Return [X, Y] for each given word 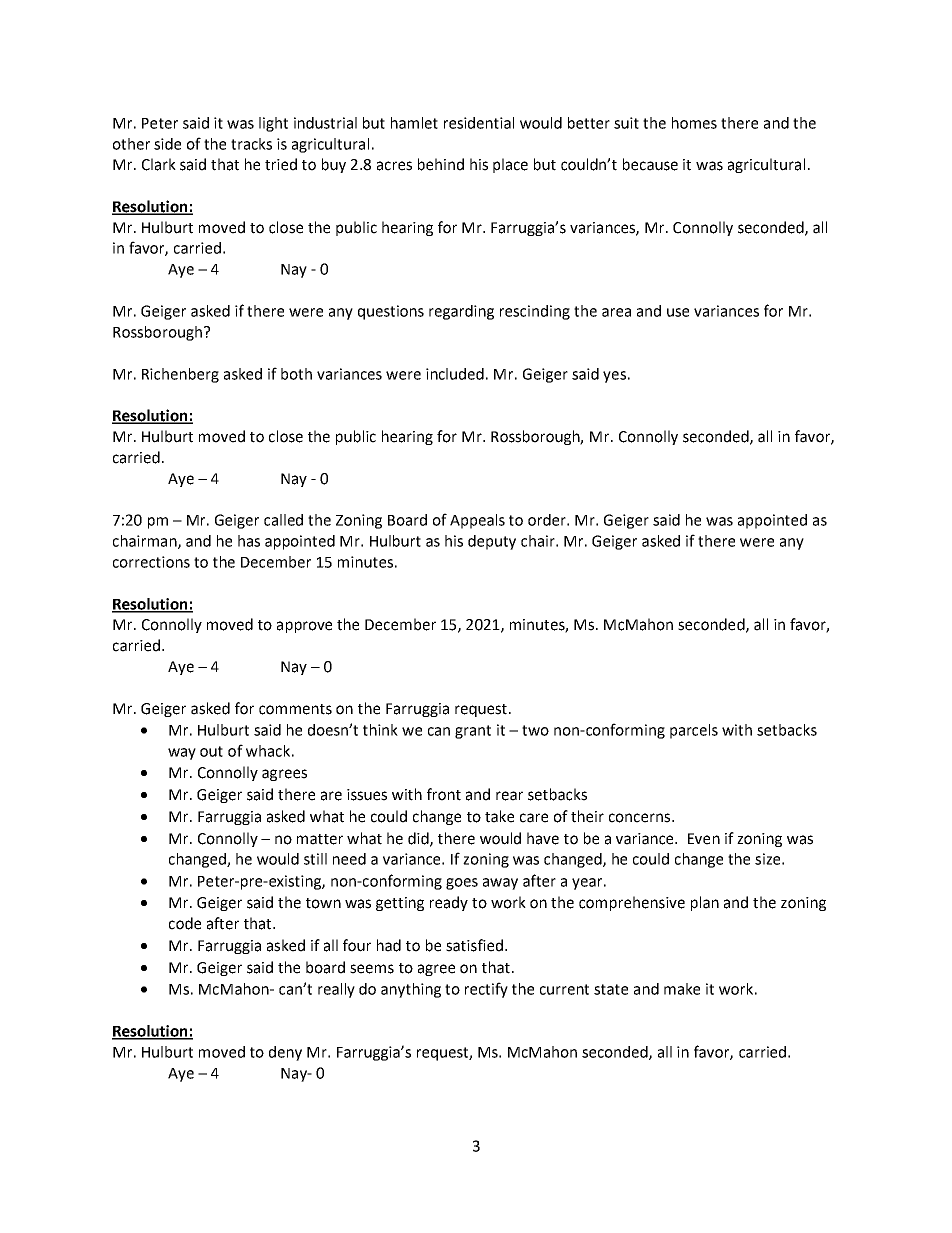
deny [285, 1053]
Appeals [477, 521]
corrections [151, 562]
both [296, 374]
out [211, 751]
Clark [159, 164]
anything [411, 990]
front [444, 794]
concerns [641, 818]
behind [441, 164]
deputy [492, 542]
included [455, 374]
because [650, 164]
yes [614, 377]
